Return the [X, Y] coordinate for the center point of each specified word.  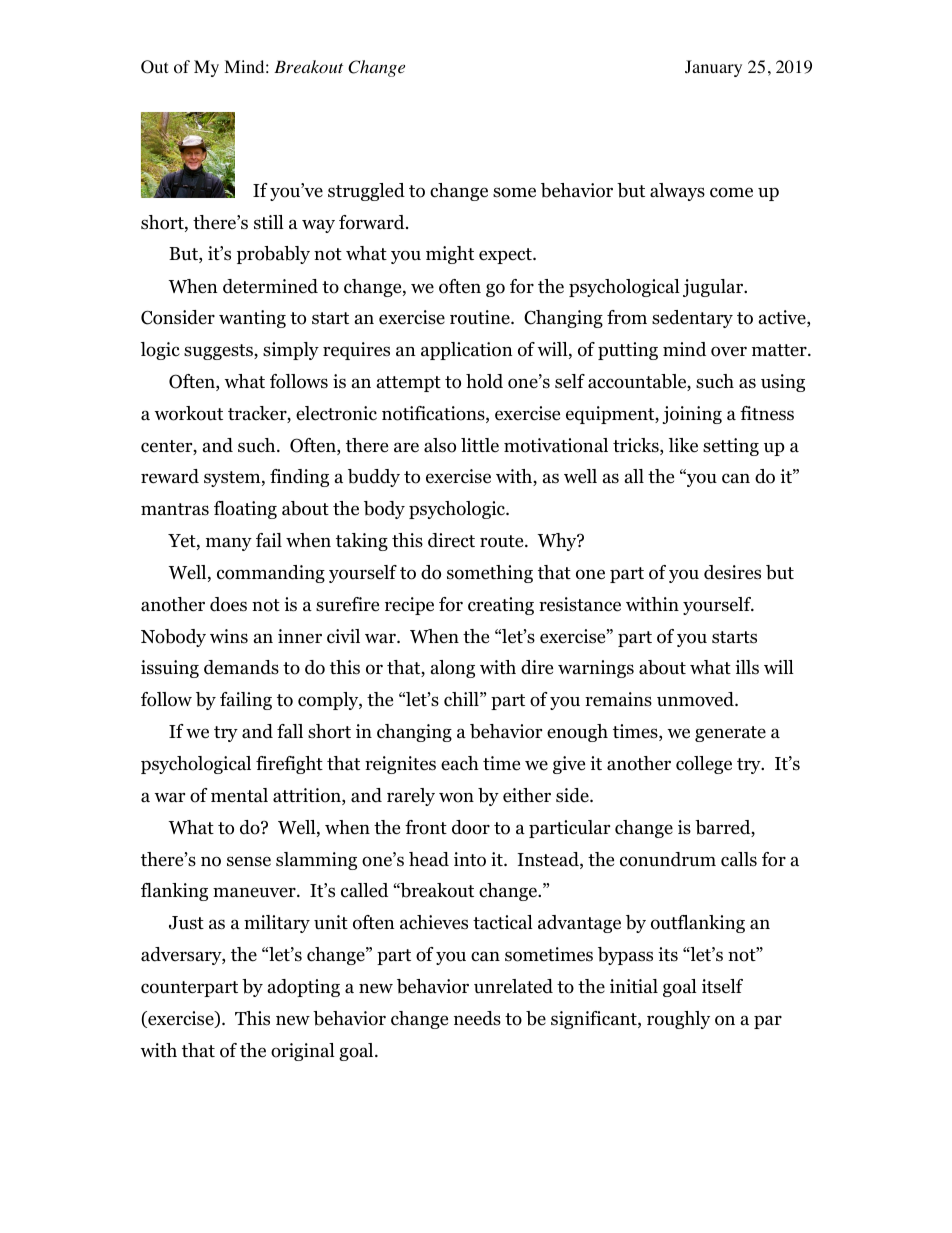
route [503, 541]
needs [477, 1018]
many [229, 544]
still [269, 222]
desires [732, 572]
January [713, 68]
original [303, 1052]
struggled [366, 192]
